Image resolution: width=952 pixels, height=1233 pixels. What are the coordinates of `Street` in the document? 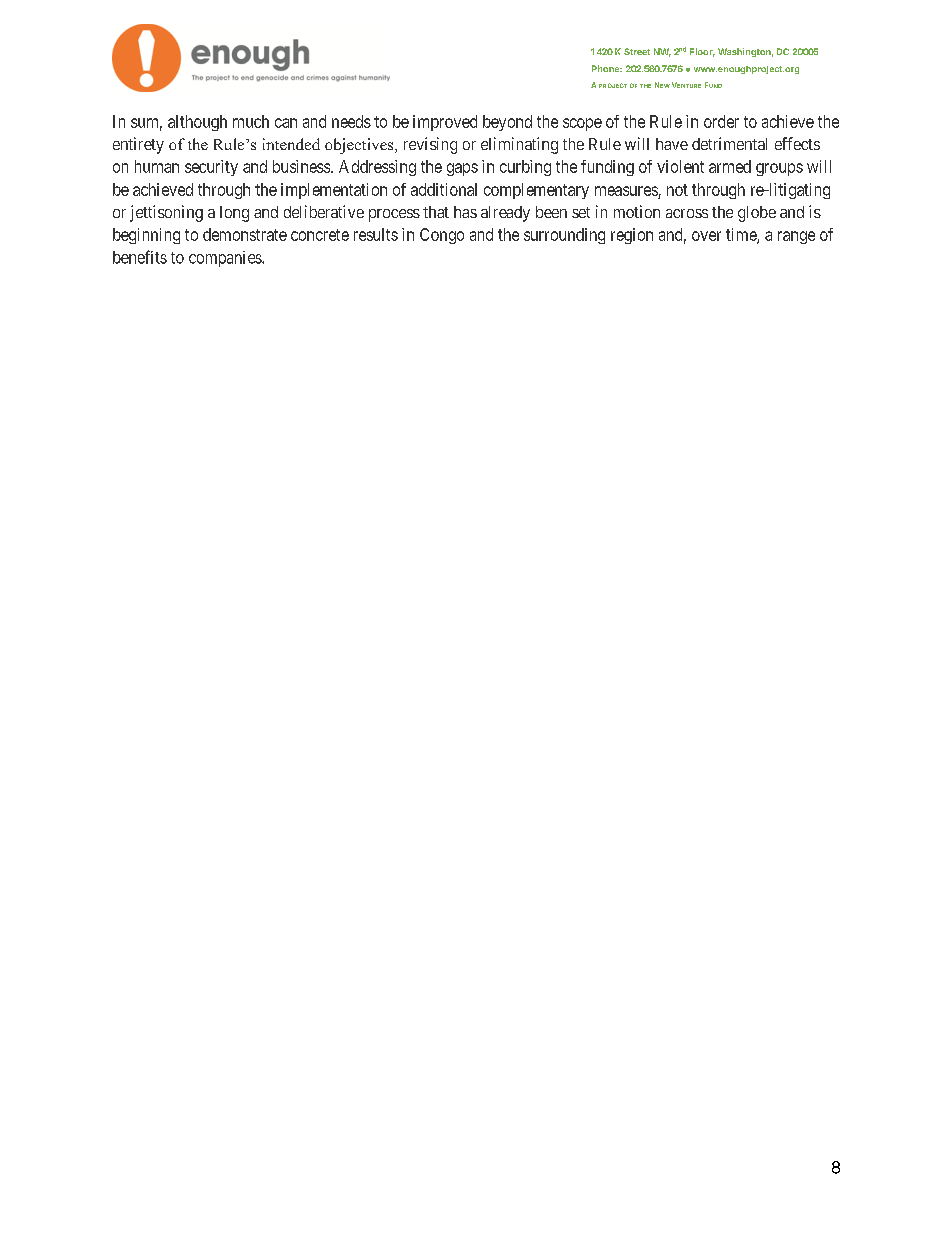 It's located at (637, 51).
